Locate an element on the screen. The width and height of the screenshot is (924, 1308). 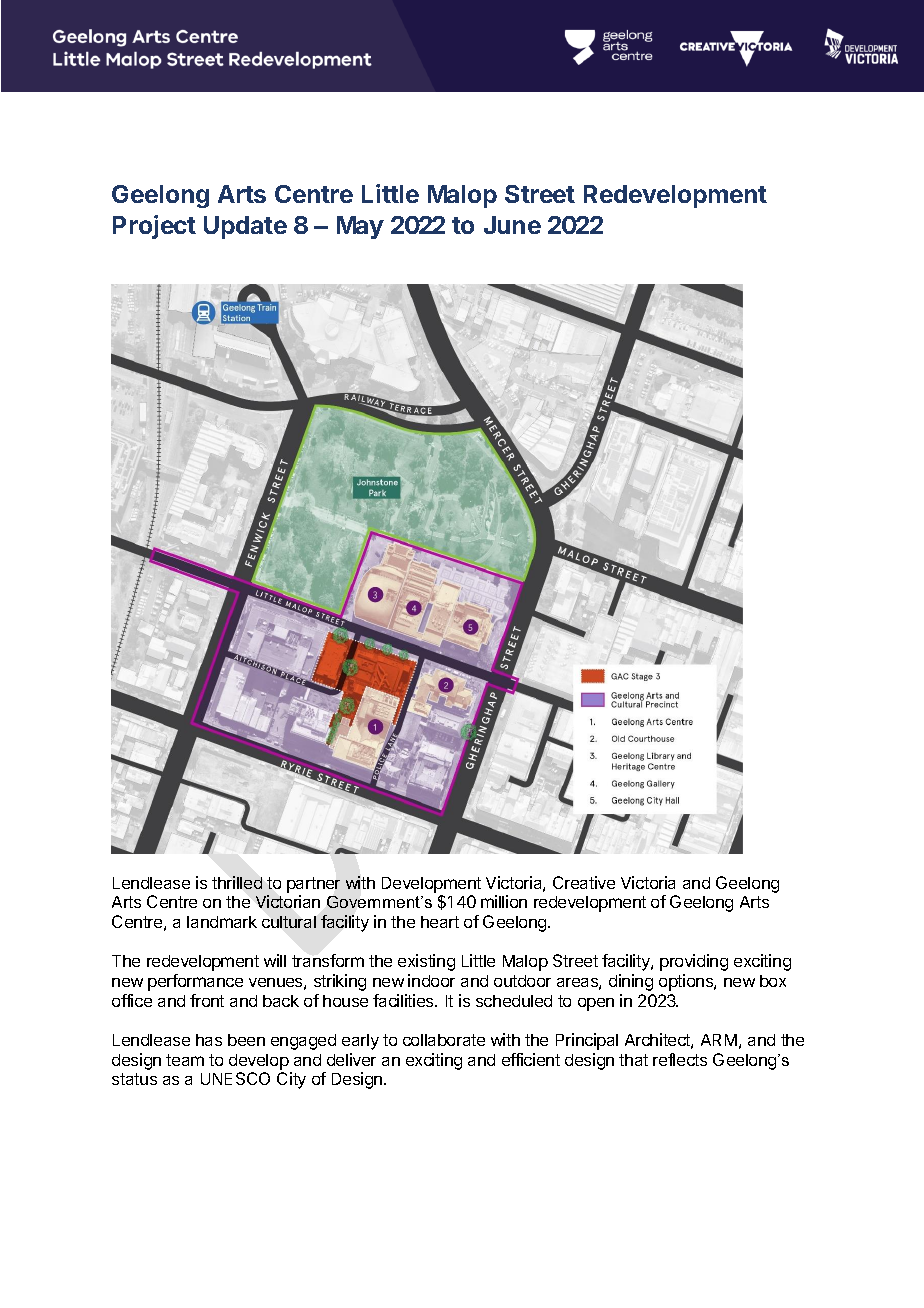
May is located at coordinates (360, 227).
